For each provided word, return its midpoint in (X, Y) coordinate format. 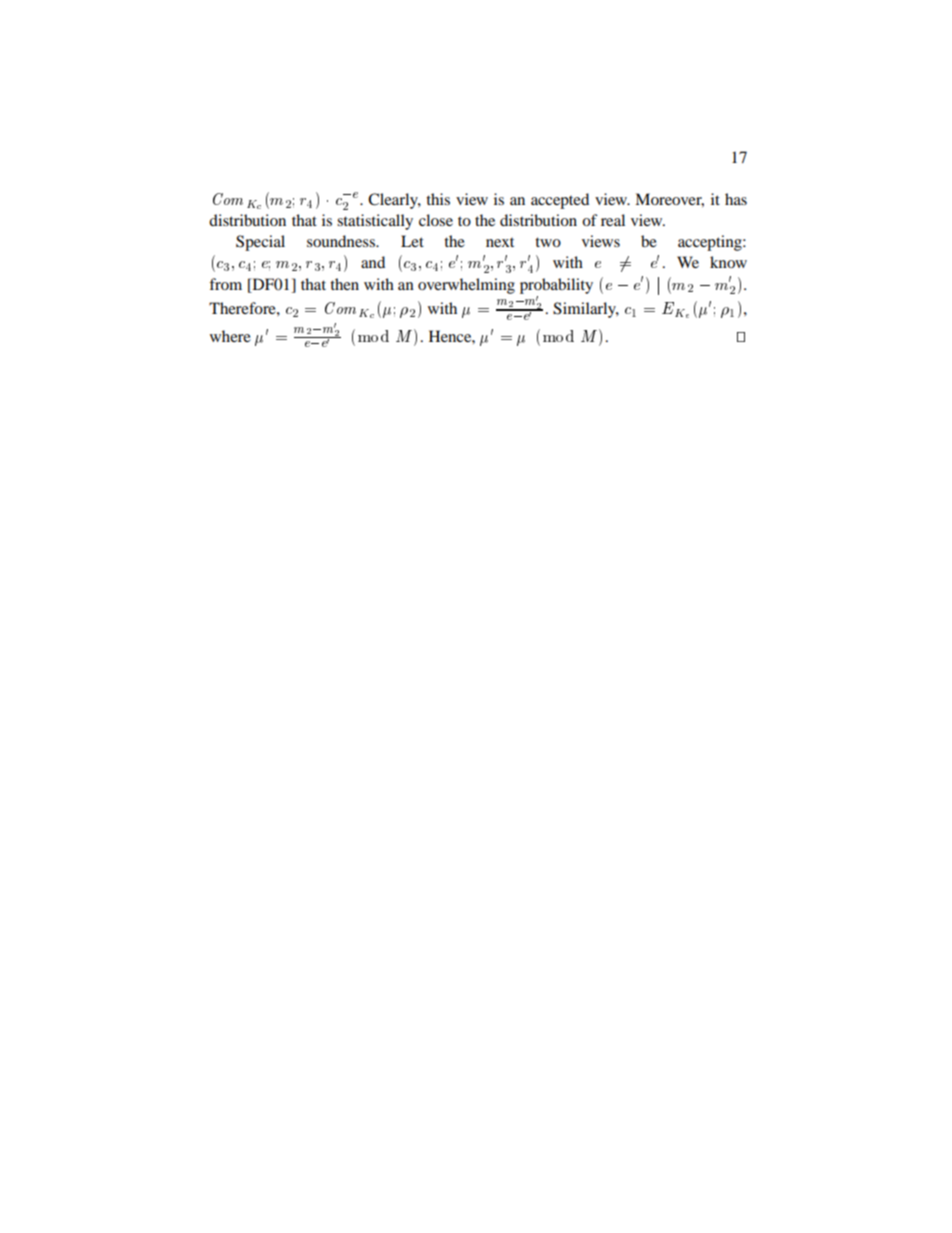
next (500, 242)
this (438, 199)
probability (556, 286)
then (344, 284)
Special (260, 243)
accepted (560, 201)
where (230, 336)
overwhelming (466, 286)
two (548, 242)
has (736, 199)
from (225, 284)
